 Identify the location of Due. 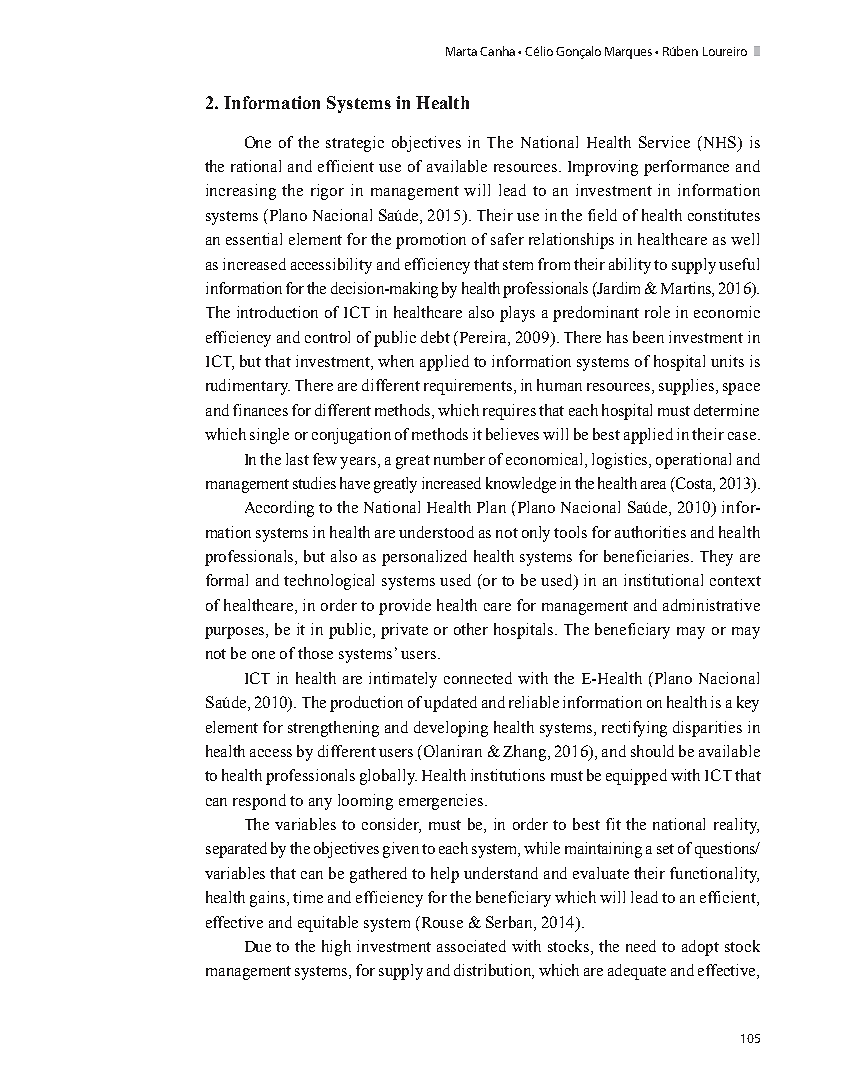
(258, 946).
